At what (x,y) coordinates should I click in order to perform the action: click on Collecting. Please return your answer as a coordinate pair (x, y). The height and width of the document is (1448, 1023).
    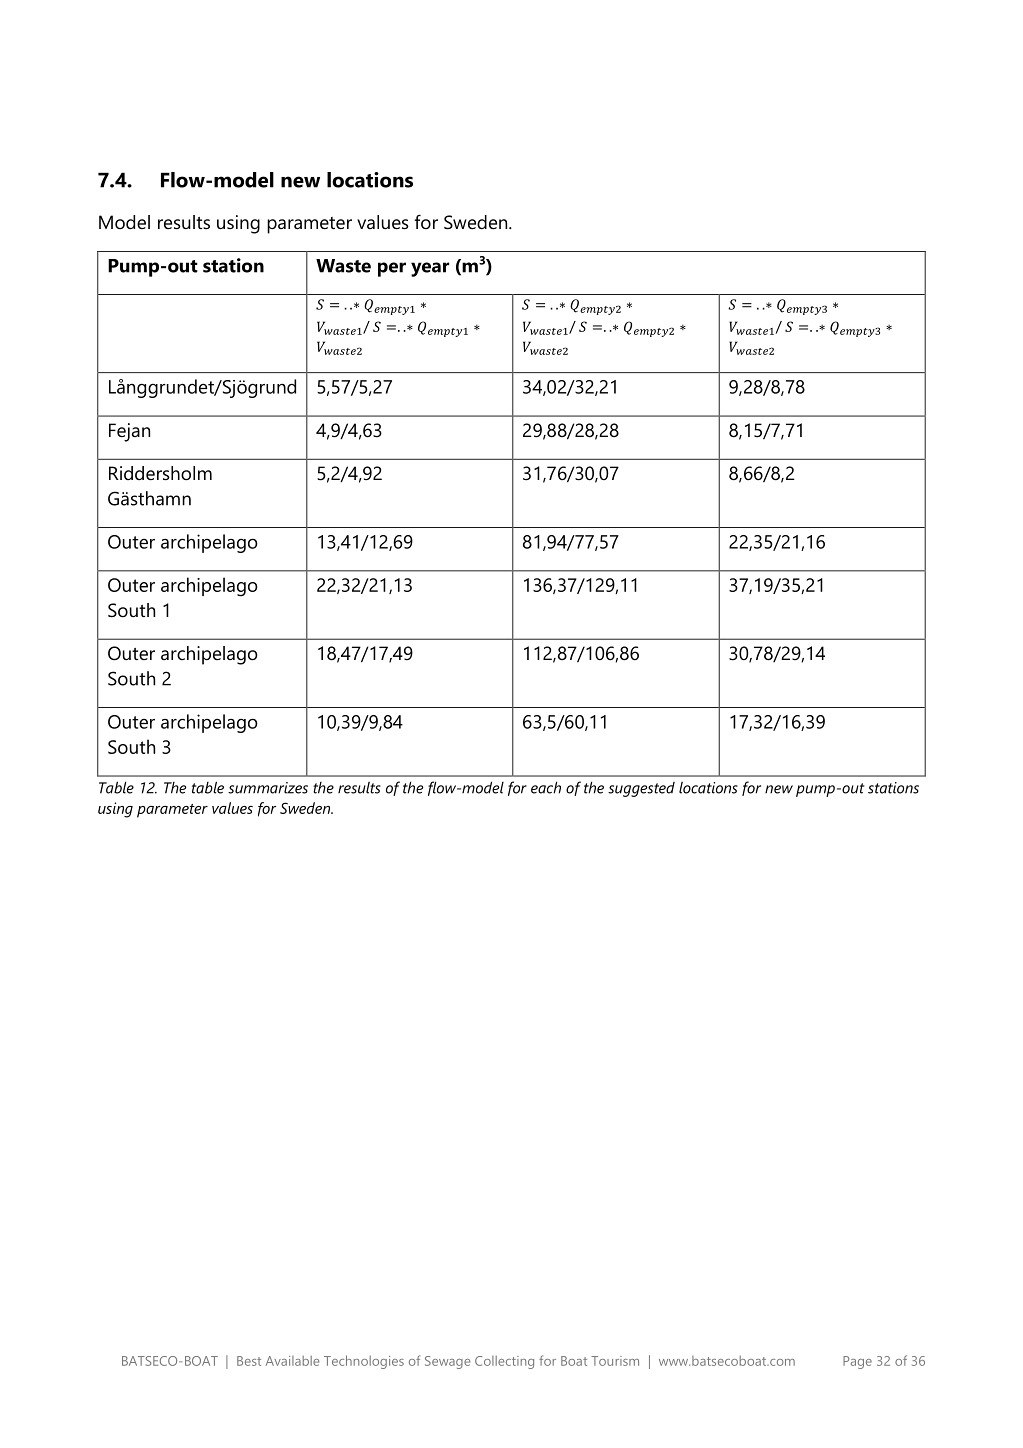
    Looking at the image, I should click on (504, 1362).
